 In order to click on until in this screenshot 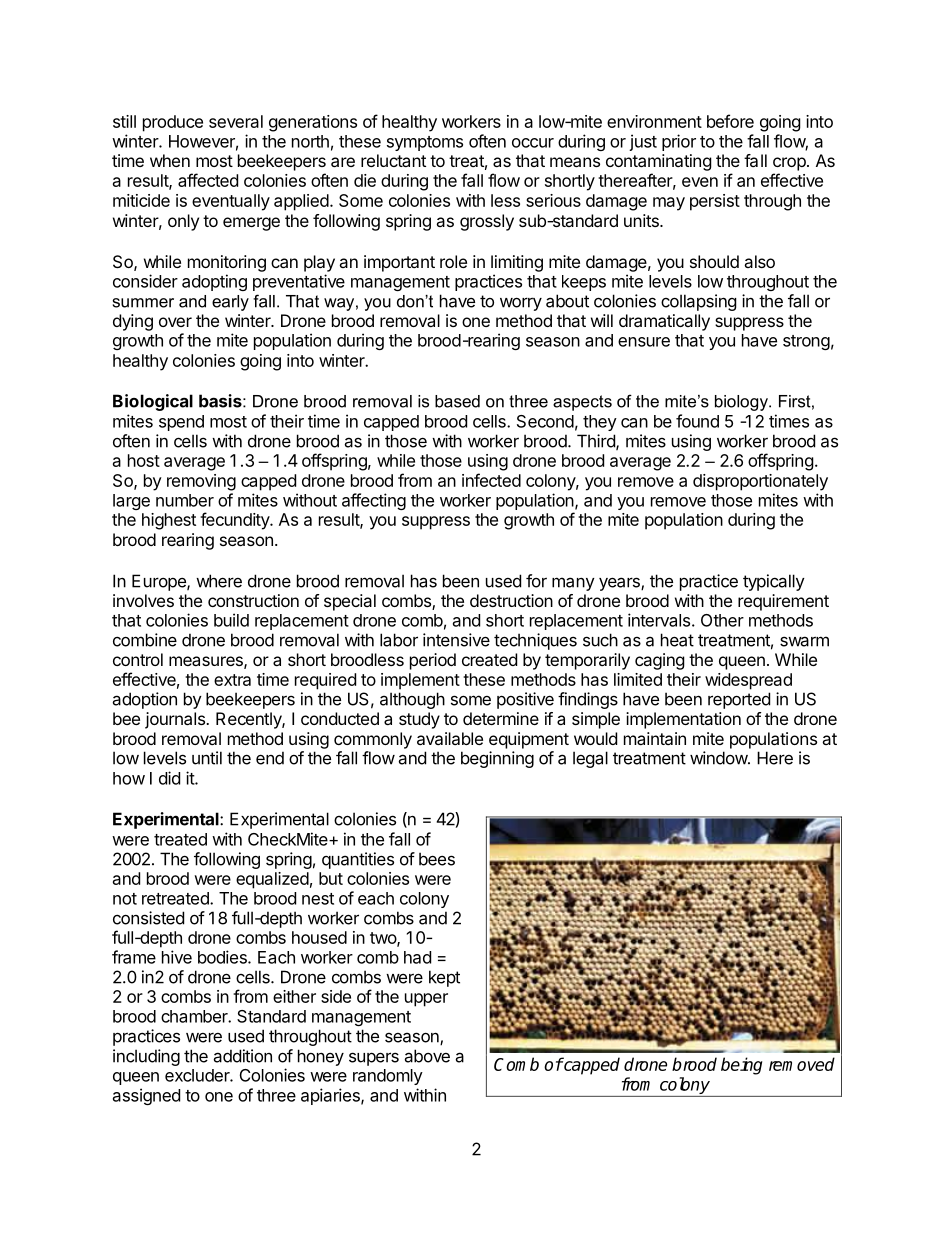, I will do `click(207, 758)`.
